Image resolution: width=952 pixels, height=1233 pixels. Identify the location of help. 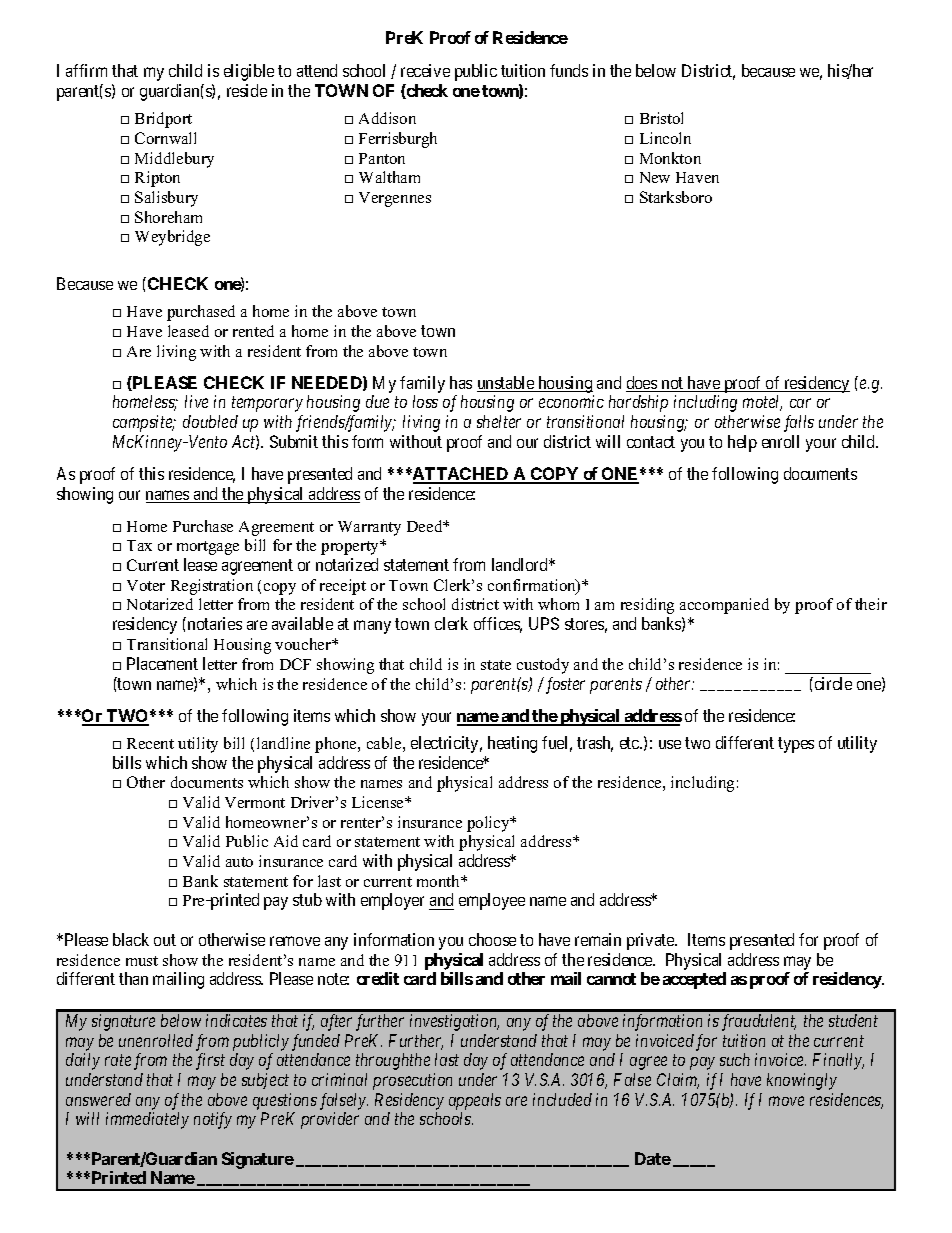
(742, 443).
